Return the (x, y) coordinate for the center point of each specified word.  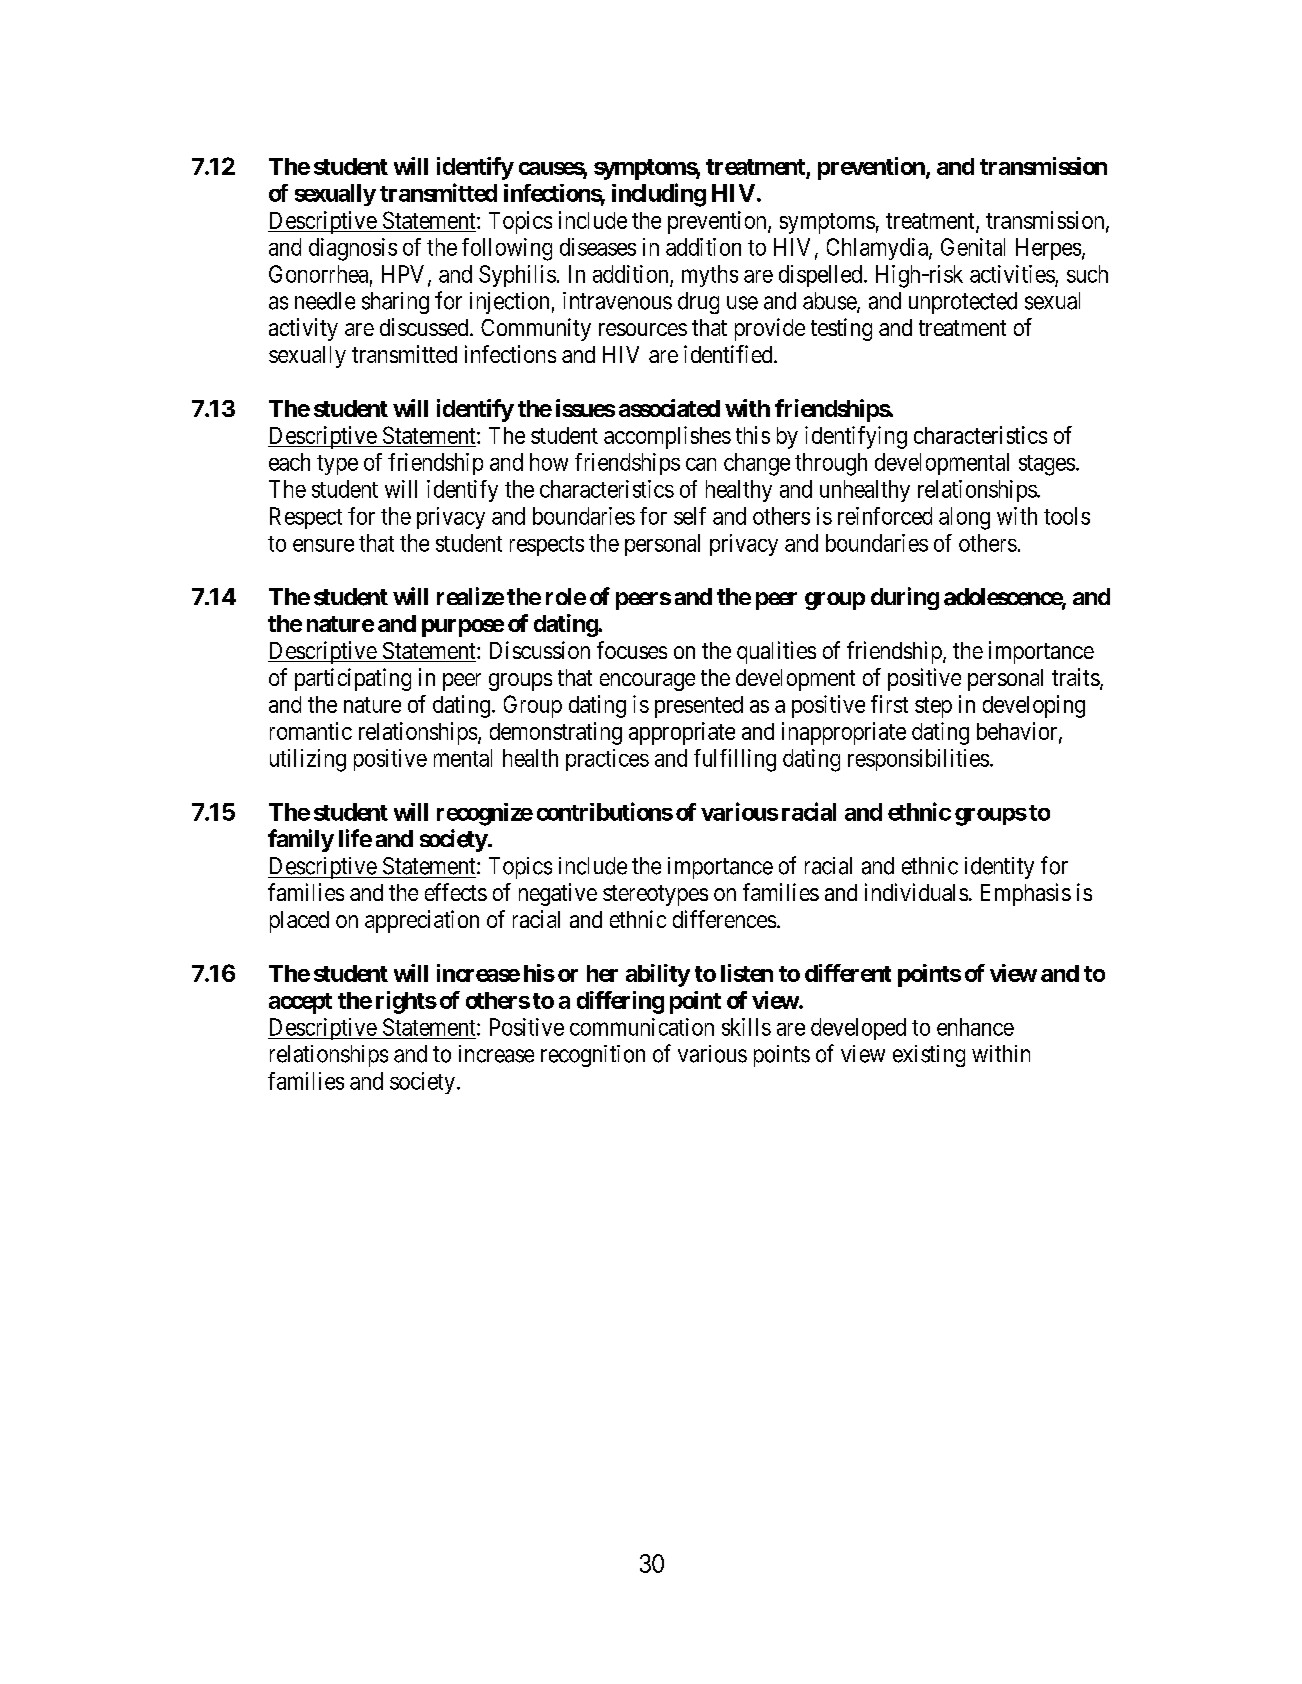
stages (1047, 465)
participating (353, 679)
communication (642, 1027)
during (905, 598)
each (289, 462)
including (659, 195)
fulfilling (735, 760)
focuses (632, 650)
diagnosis (353, 249)
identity (999, 868)
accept (300, 1003)
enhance (975, 1027)
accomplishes (667, 437)
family (301, 840)
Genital (973, 247)
